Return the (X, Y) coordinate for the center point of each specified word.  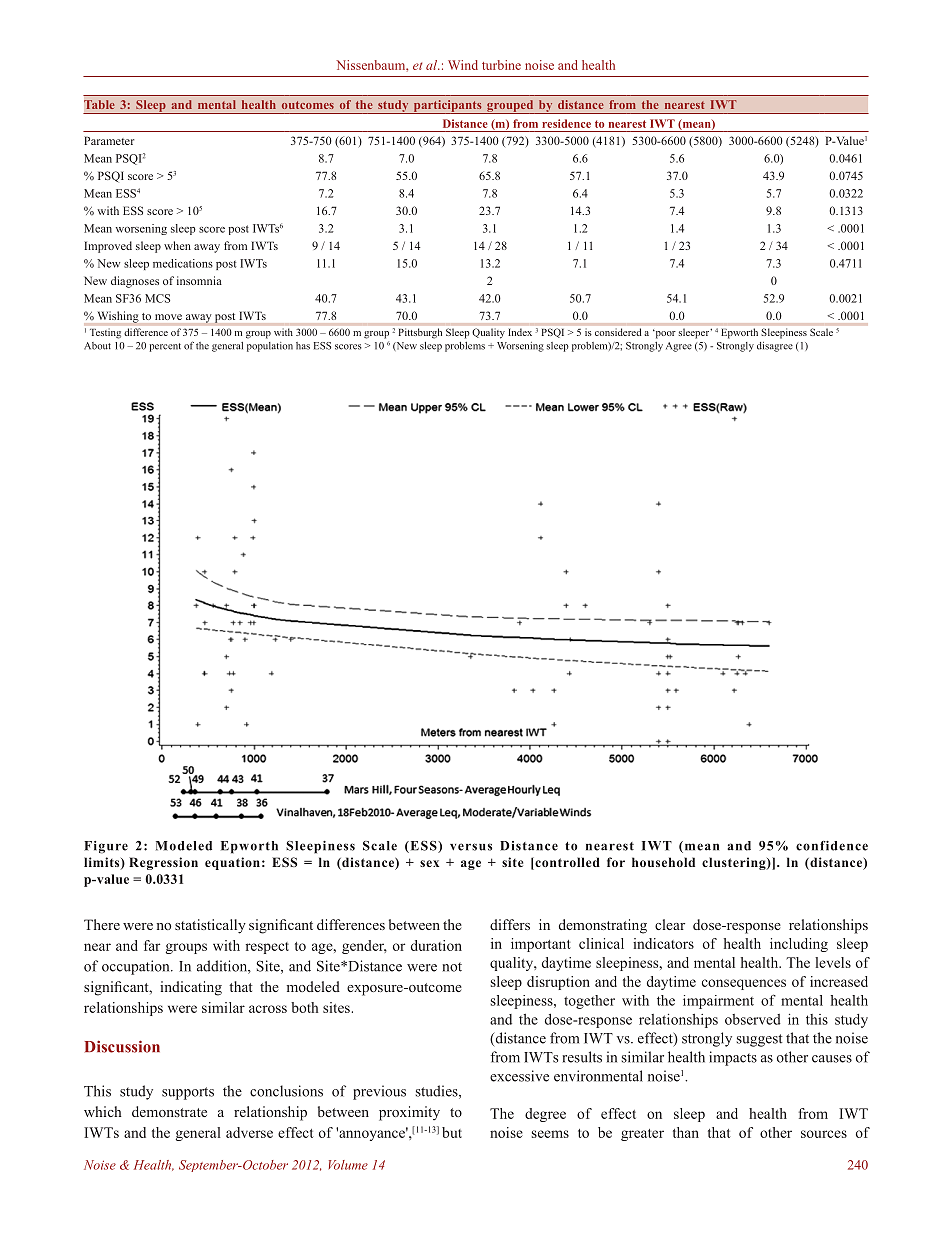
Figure (106, 847)
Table (99, 104)
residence (566, 123)
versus (471, 847)
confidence (832, 846)
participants (447, 107)
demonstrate (169, 1111)
